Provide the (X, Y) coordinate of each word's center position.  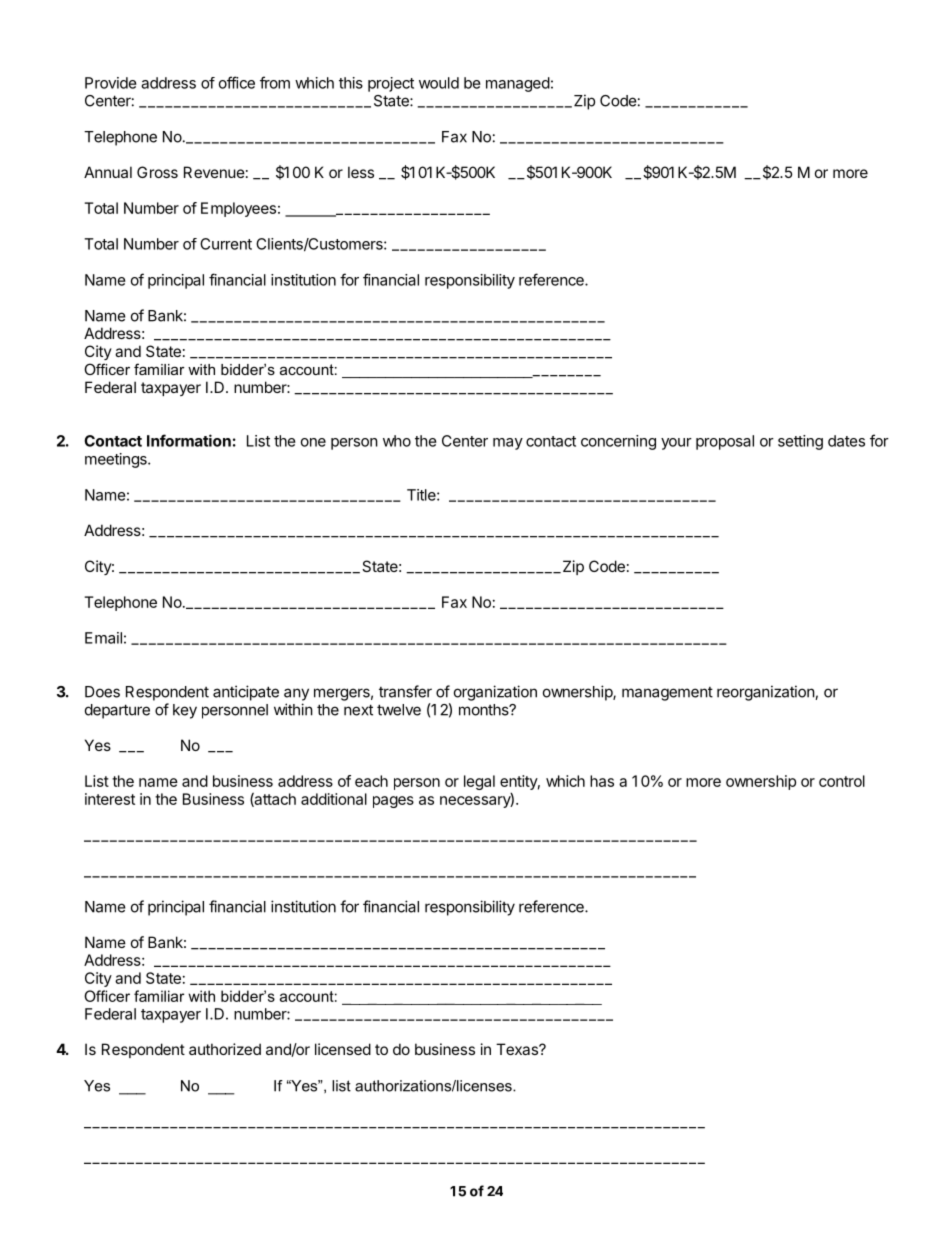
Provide (111, 83)
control (842, 781)
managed (518, 84)
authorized (225, 1049)
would (439, 83)
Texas (518, 1049)
